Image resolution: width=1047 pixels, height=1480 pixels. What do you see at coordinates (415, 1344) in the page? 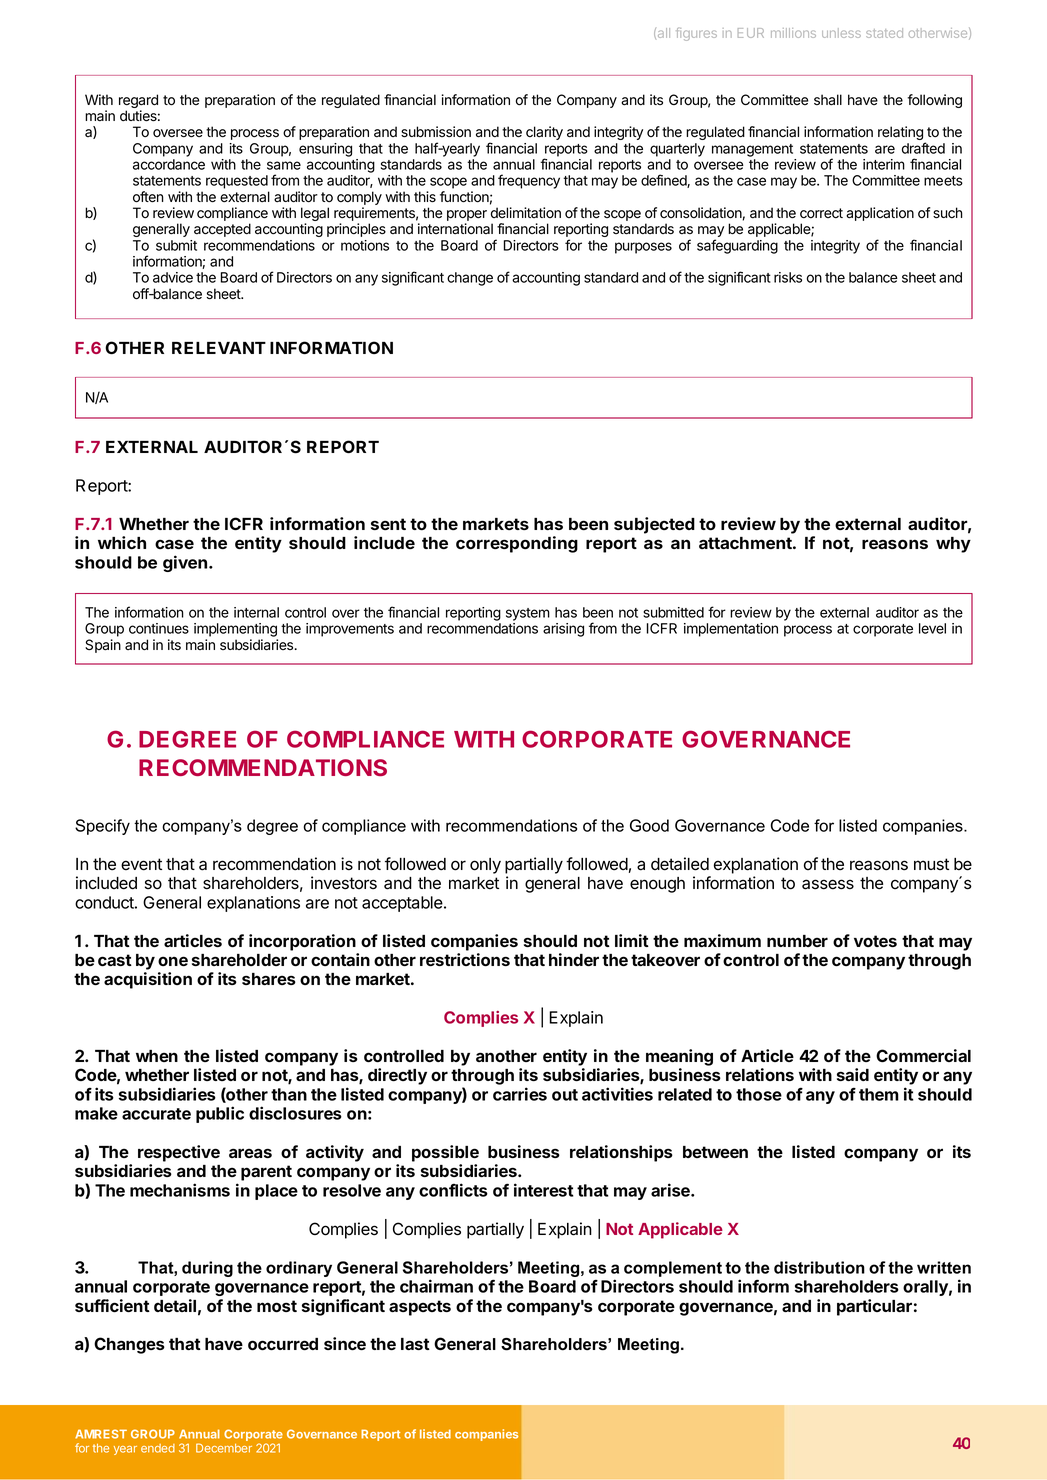
I see `last` at bounding box center [415, 1344].
